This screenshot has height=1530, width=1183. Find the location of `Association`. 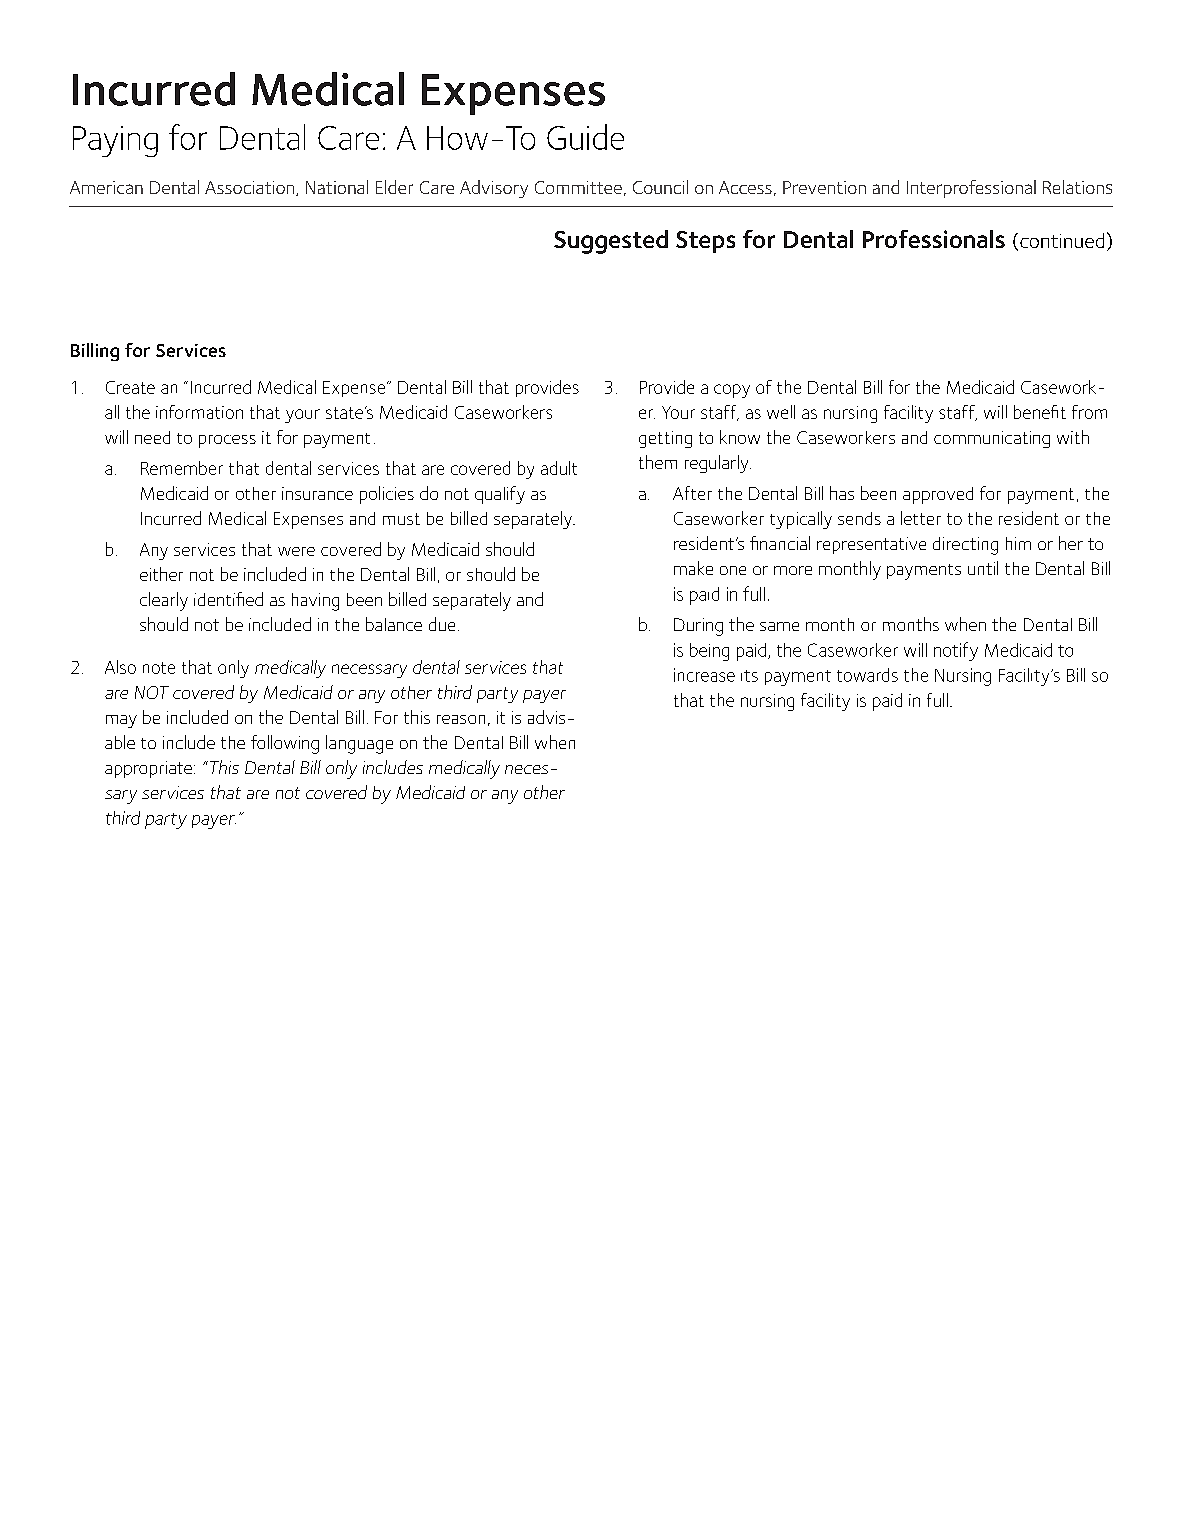

Association is located at coordinates (251, 188).
